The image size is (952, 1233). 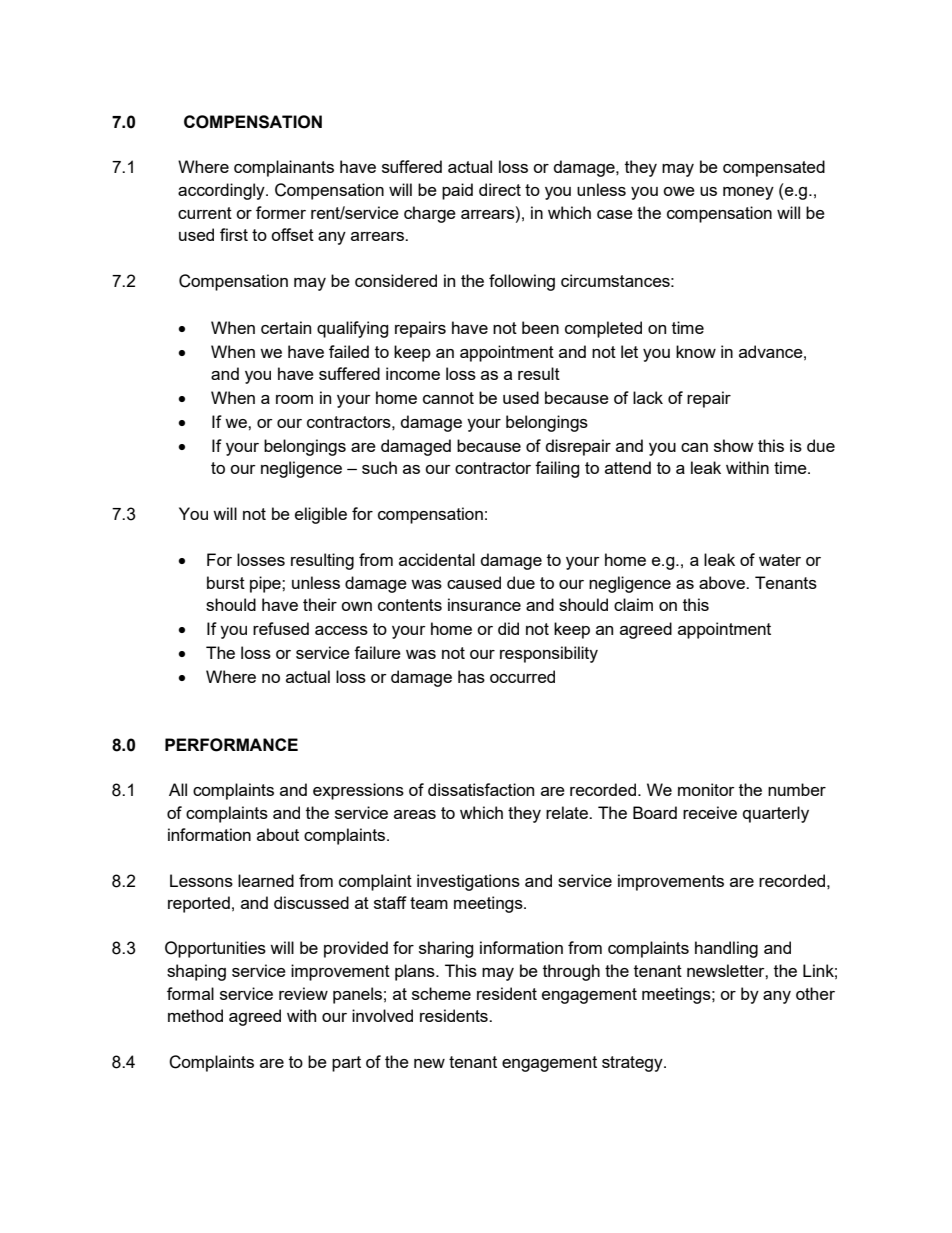 What do you see at coordinates (500, 189) in the screenshot?
I see `direct` at bounding box center [500, 189].
